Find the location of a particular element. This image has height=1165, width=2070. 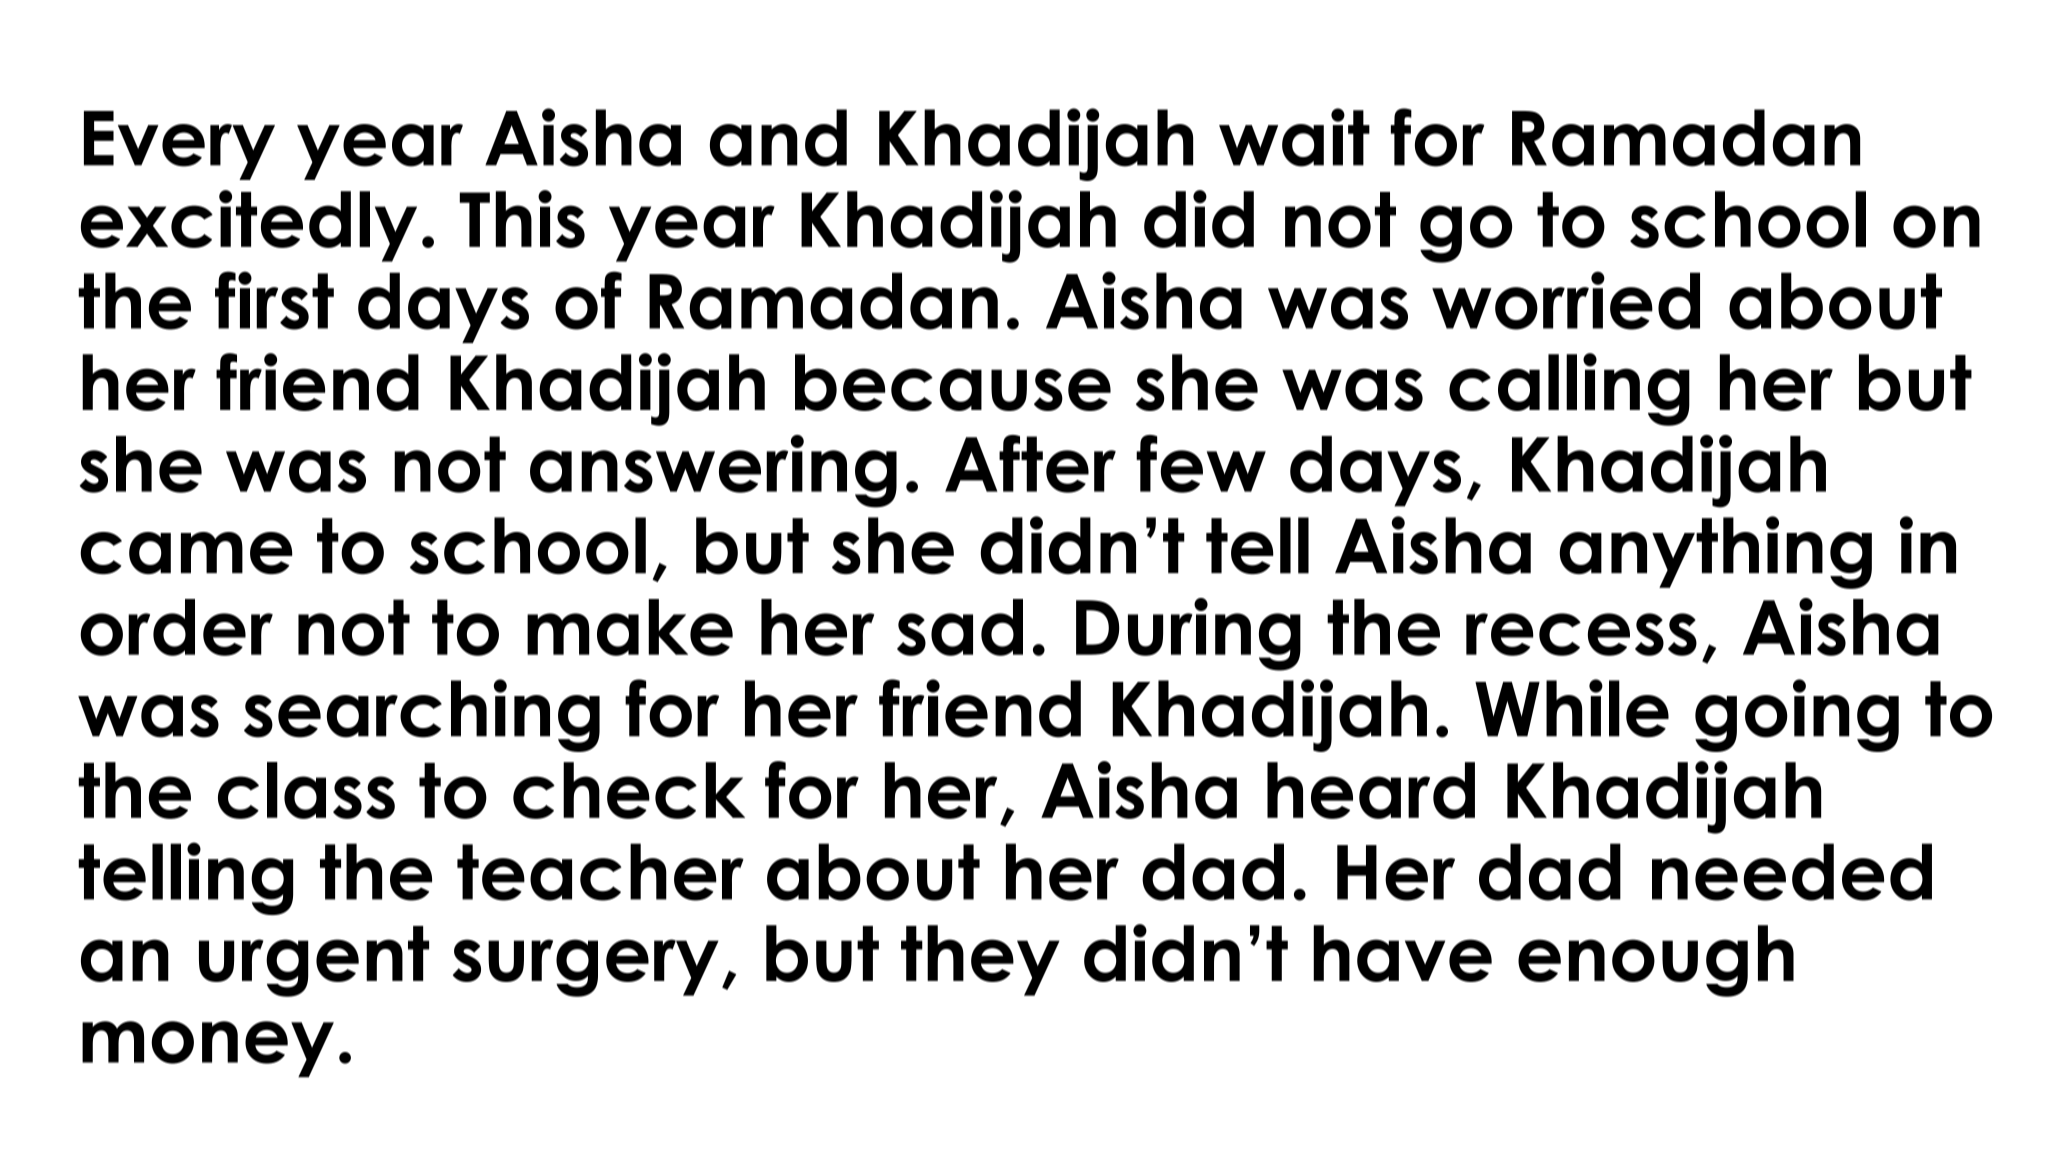

After is located at coordinates (1030, 464).
